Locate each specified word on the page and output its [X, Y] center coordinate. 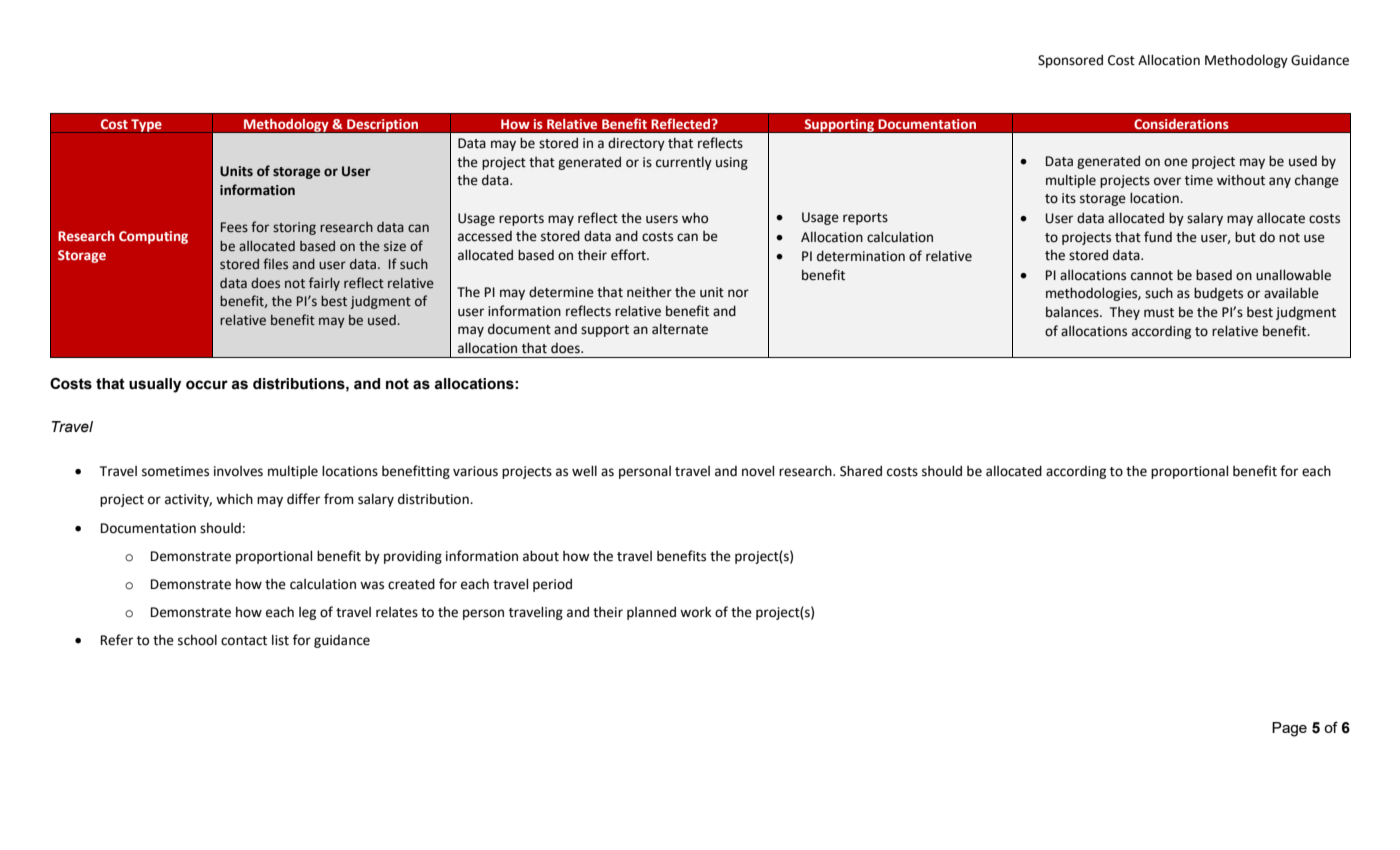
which [234, 499]
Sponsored [1070, 61]
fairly [324, 284]
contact [244, 641]
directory [636, 144]
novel [758, 471]
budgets [1218, 294]
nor [738, 293]
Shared [861, 471]
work [696, 612]
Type [146, 126]
